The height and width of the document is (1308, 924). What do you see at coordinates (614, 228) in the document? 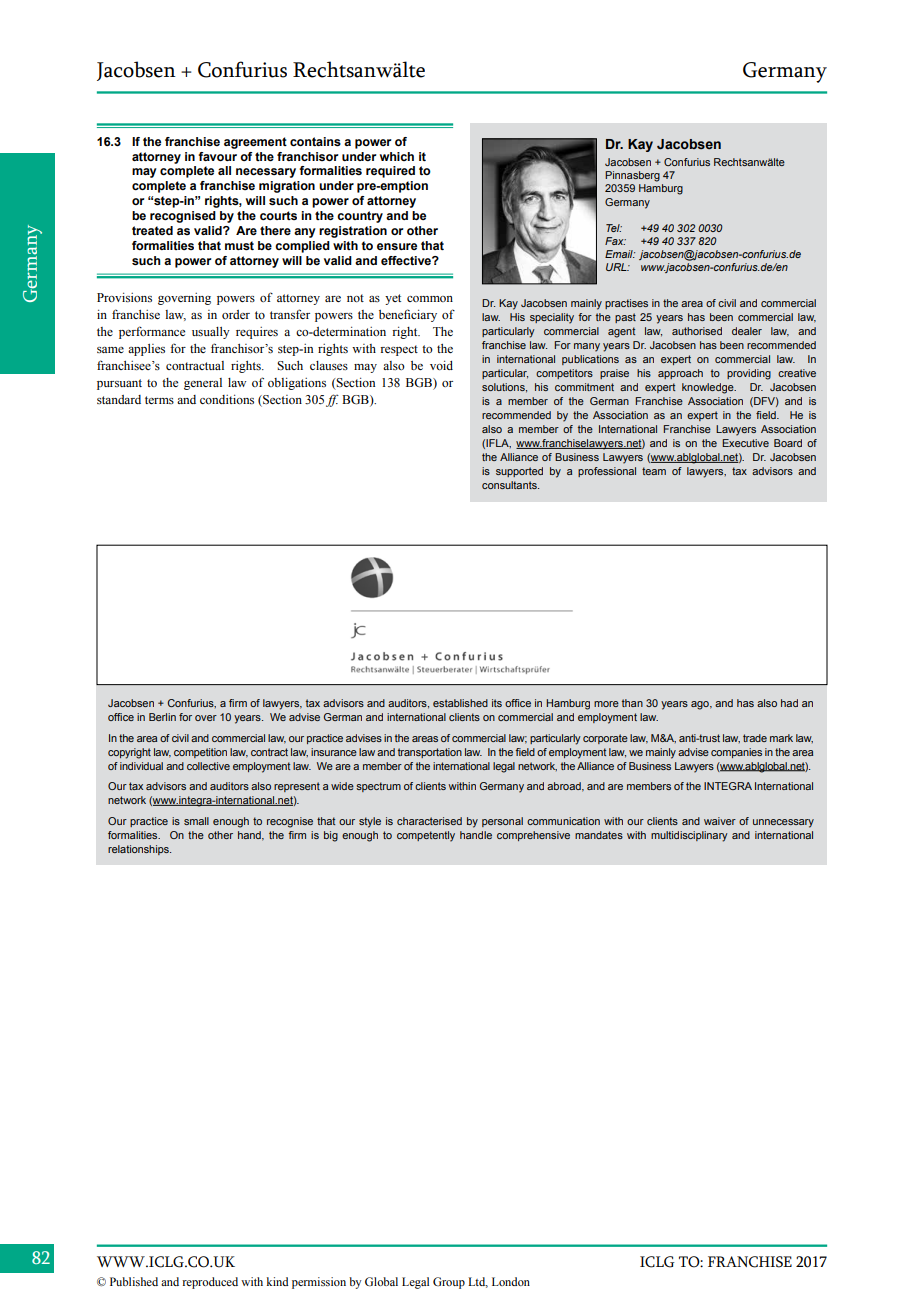
I see `Tel` at bounding box center [614, 228].
